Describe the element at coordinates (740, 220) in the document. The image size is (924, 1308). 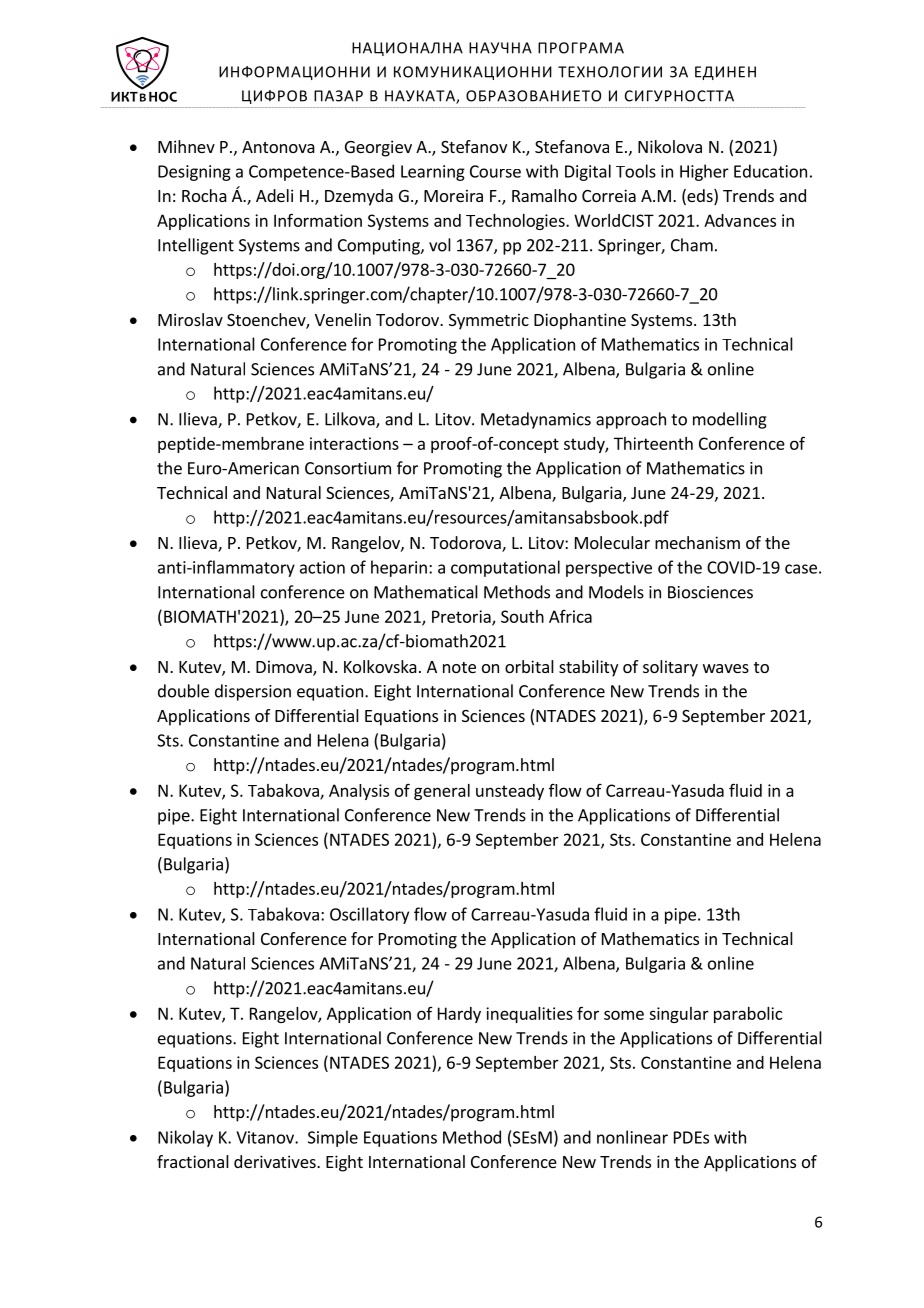
I see `Advances` at that location.
